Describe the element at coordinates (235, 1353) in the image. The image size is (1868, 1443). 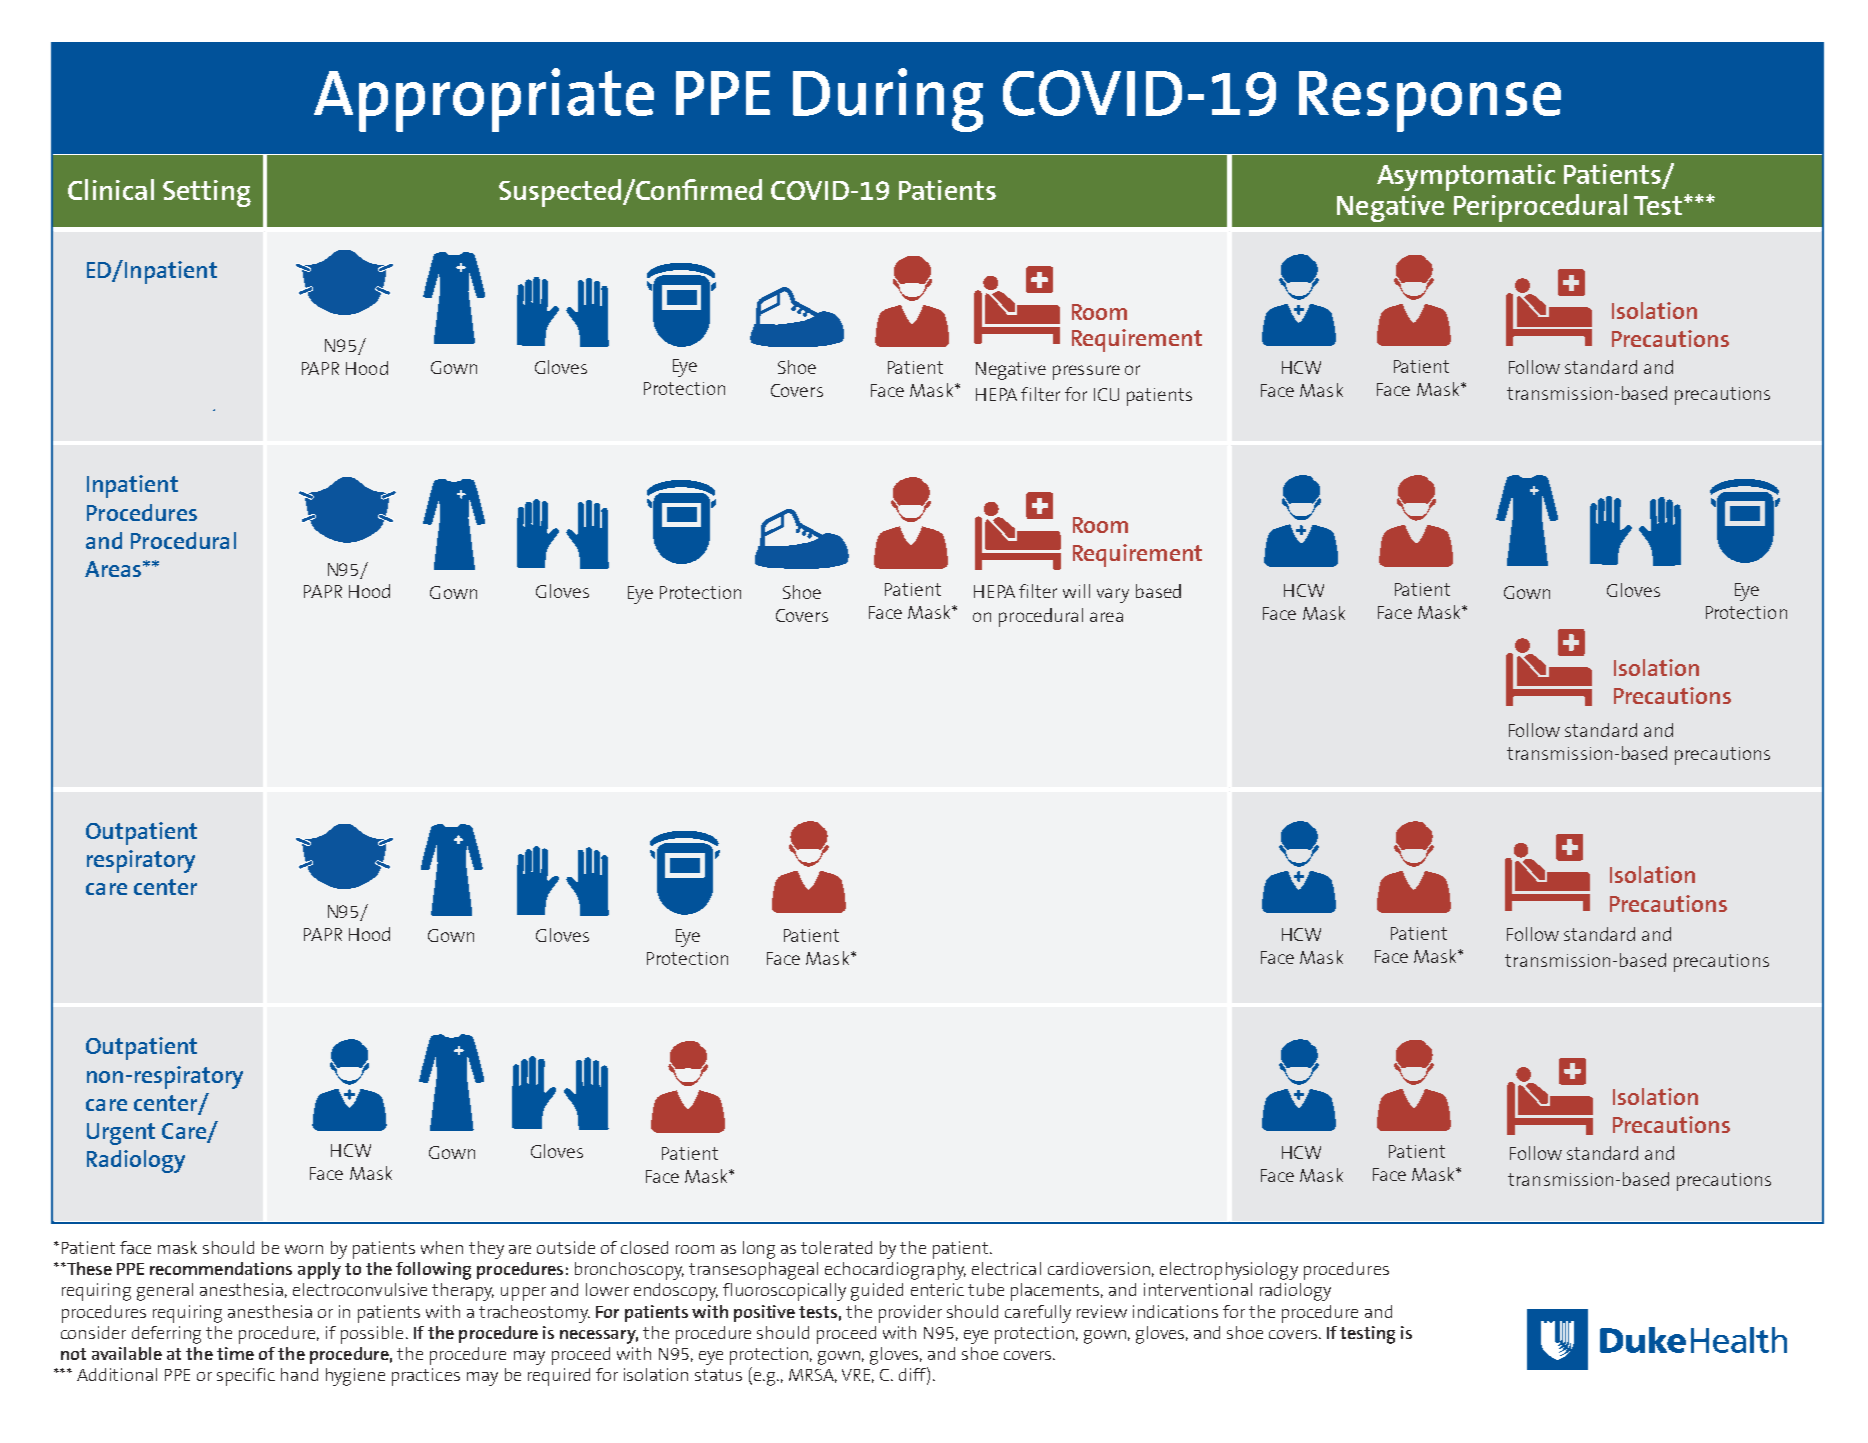
I see `time` at that location.
